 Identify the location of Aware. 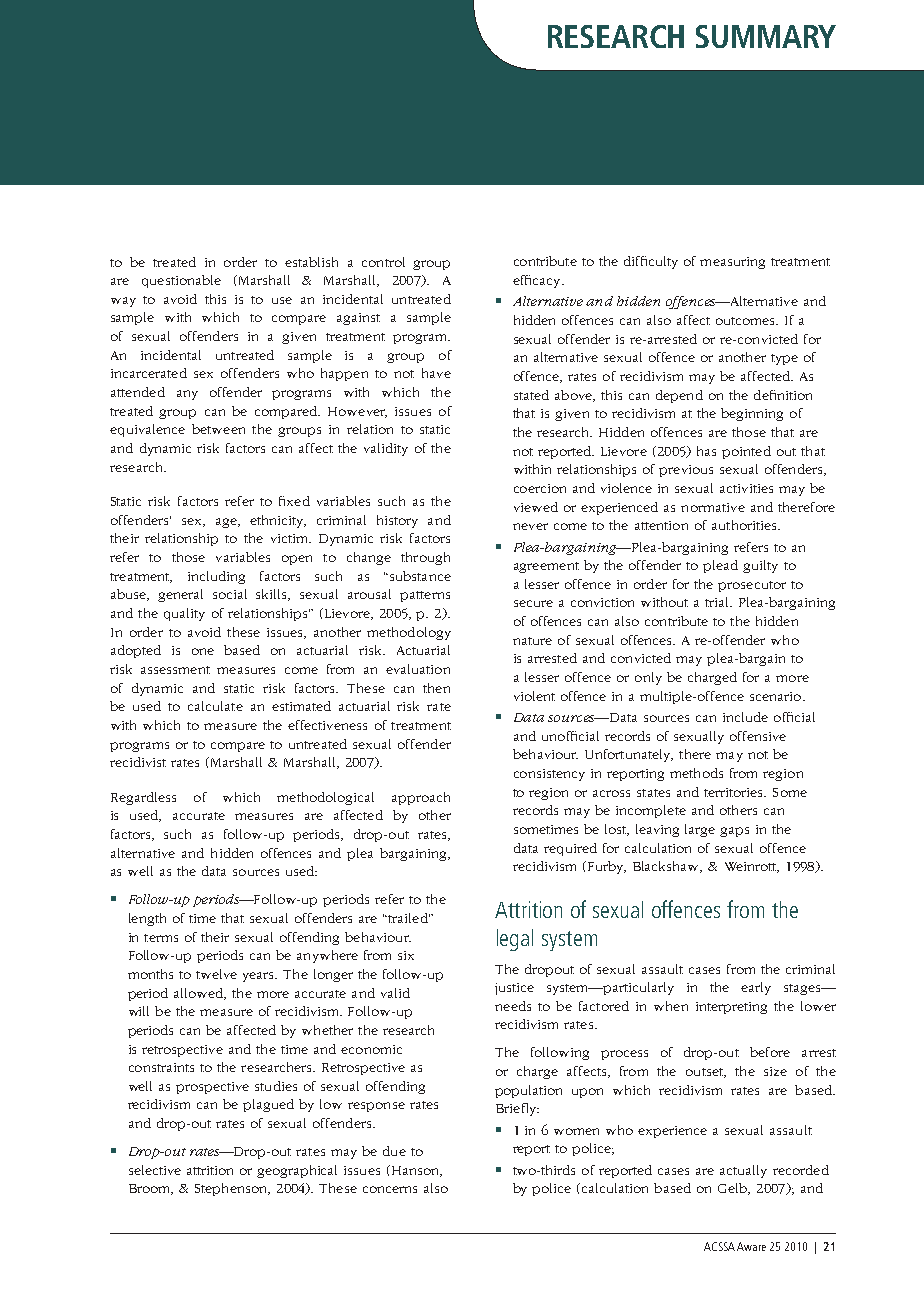
(751, 1246).
